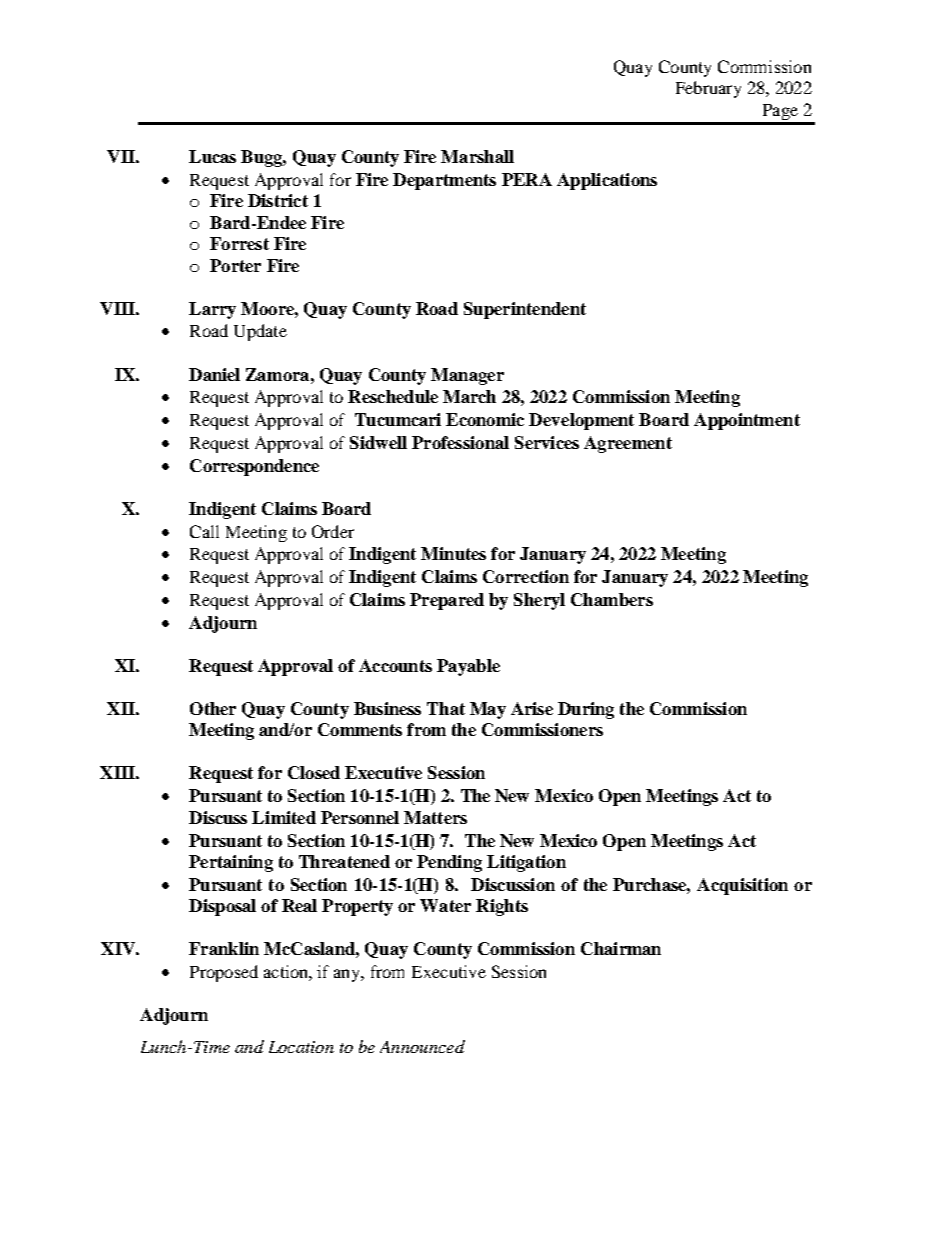  What do you see at coordinates (212, 156) in the screenshot?
I see `Lucas` at bounding box center [212, 156].
